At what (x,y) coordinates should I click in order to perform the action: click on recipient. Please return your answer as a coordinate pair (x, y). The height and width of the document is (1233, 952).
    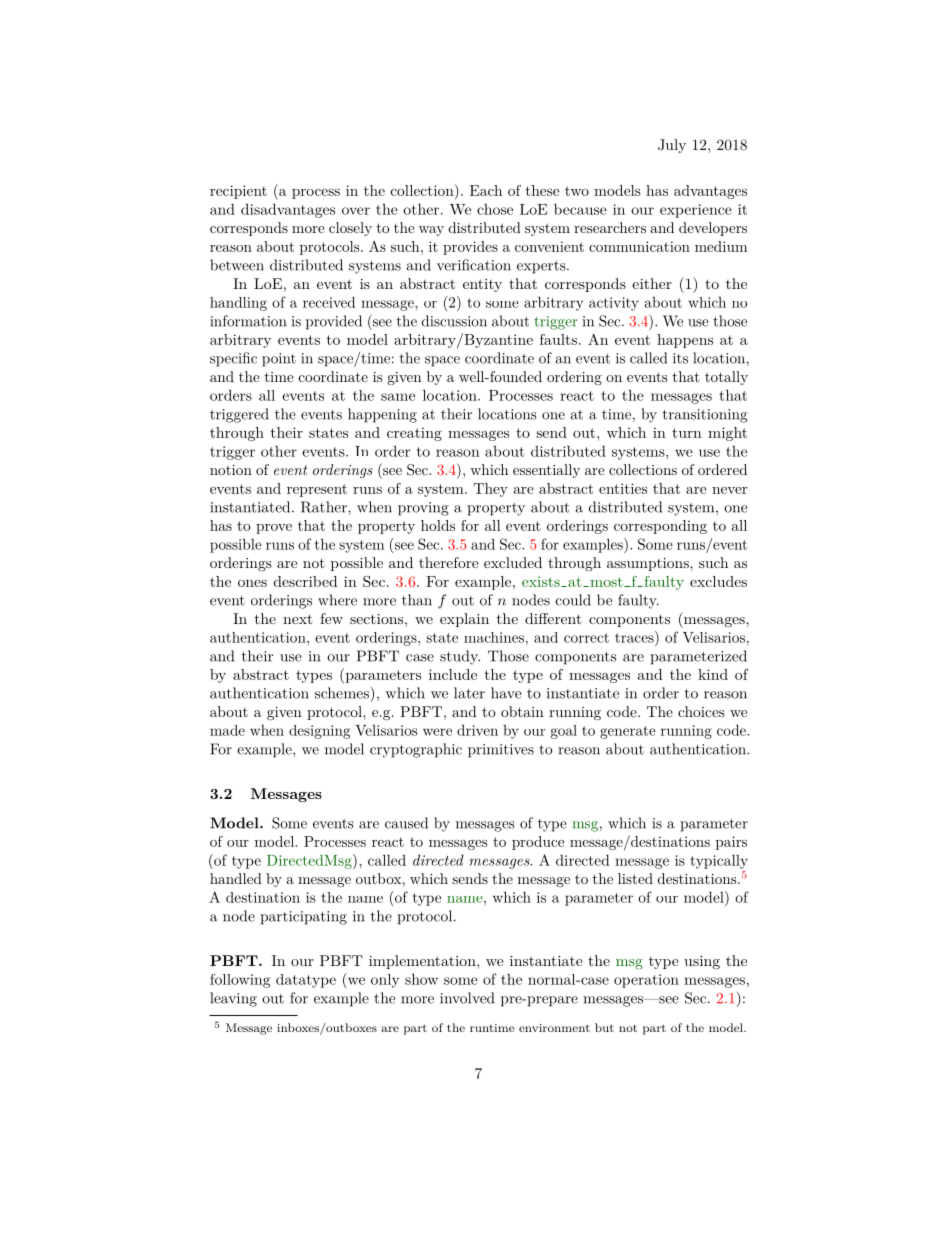
    Looking at the image, I should click on (238, 192).
